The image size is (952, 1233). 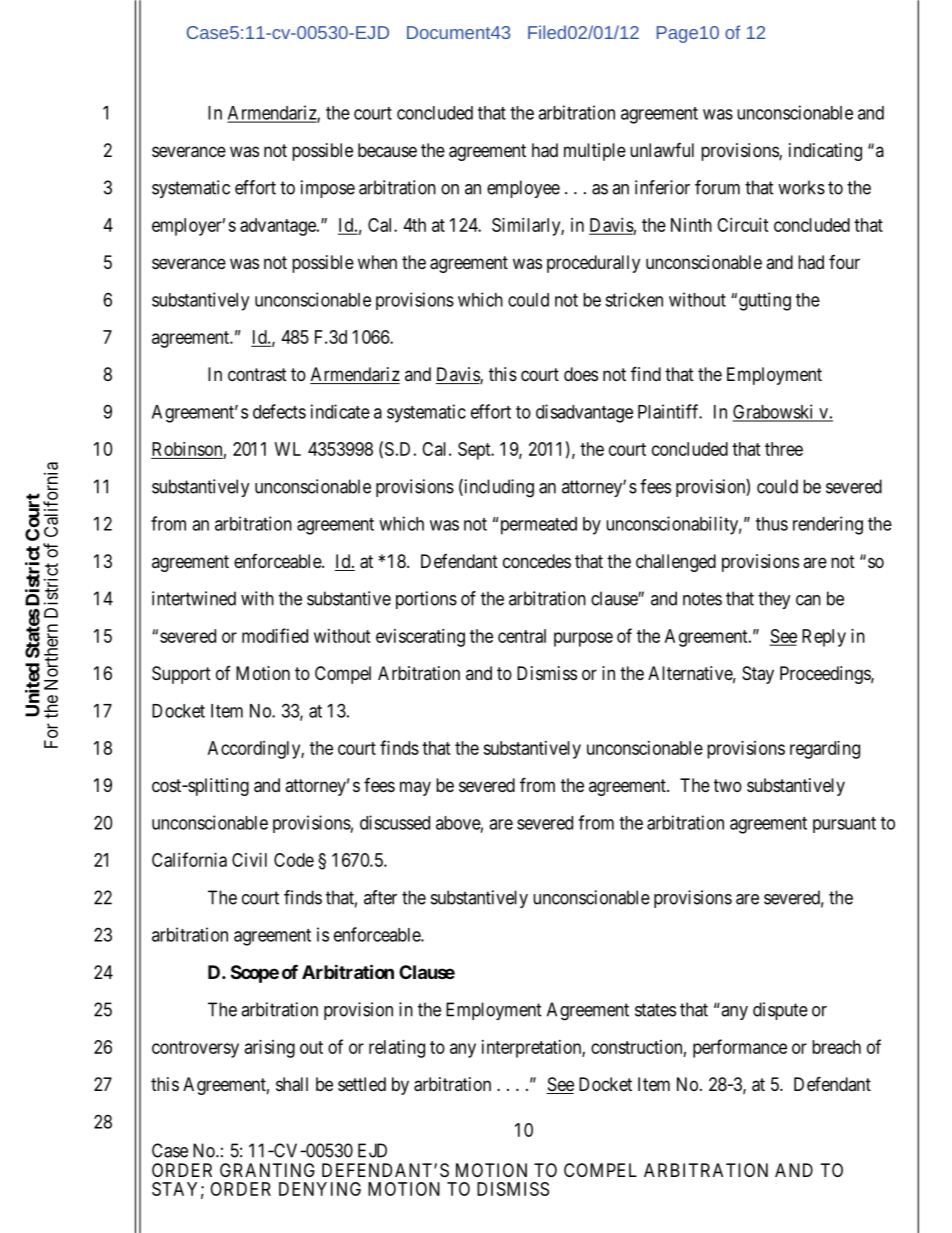 I want to click on employee, so click(x=523, y=189).
